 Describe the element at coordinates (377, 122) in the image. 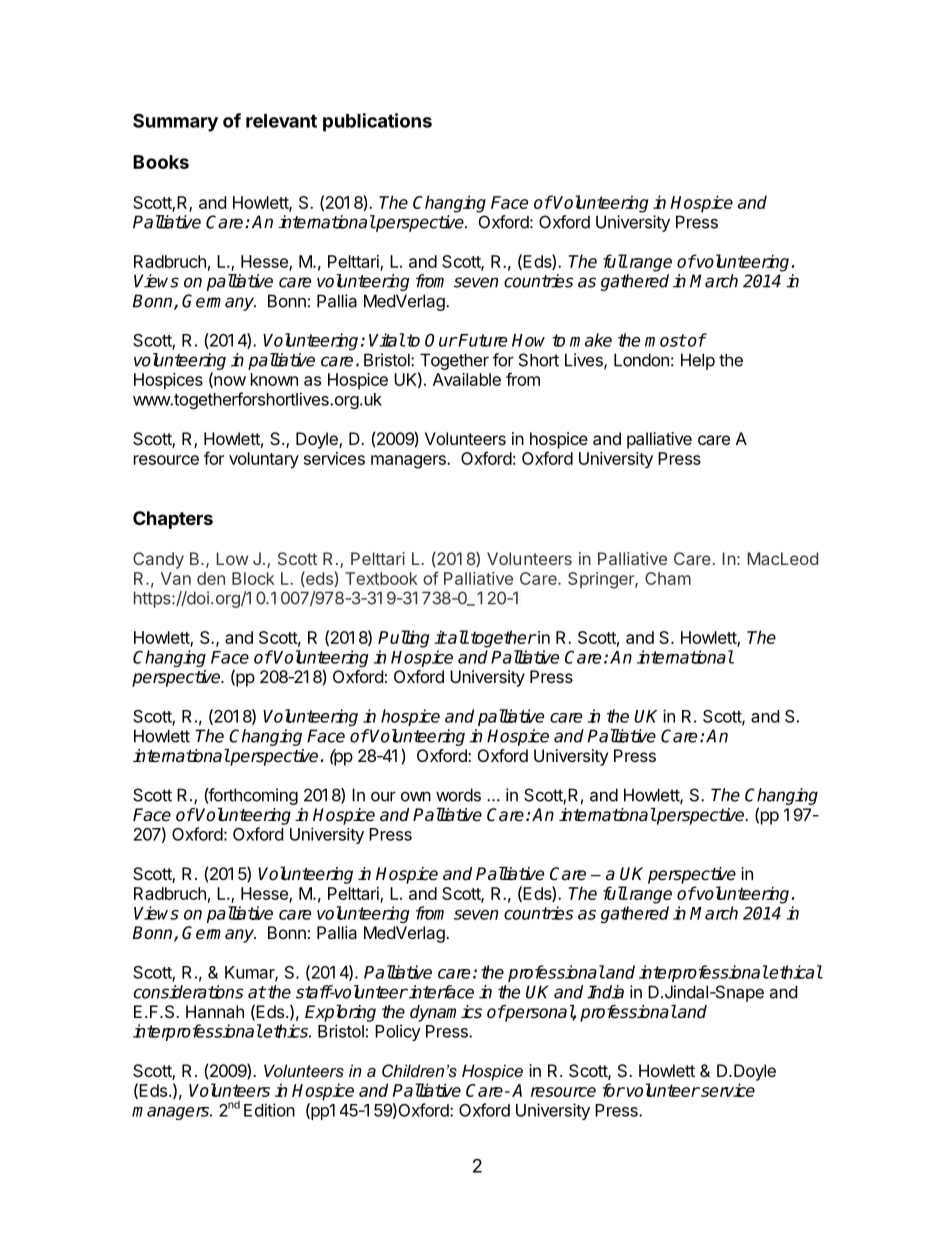

I see `publications` at that location.
